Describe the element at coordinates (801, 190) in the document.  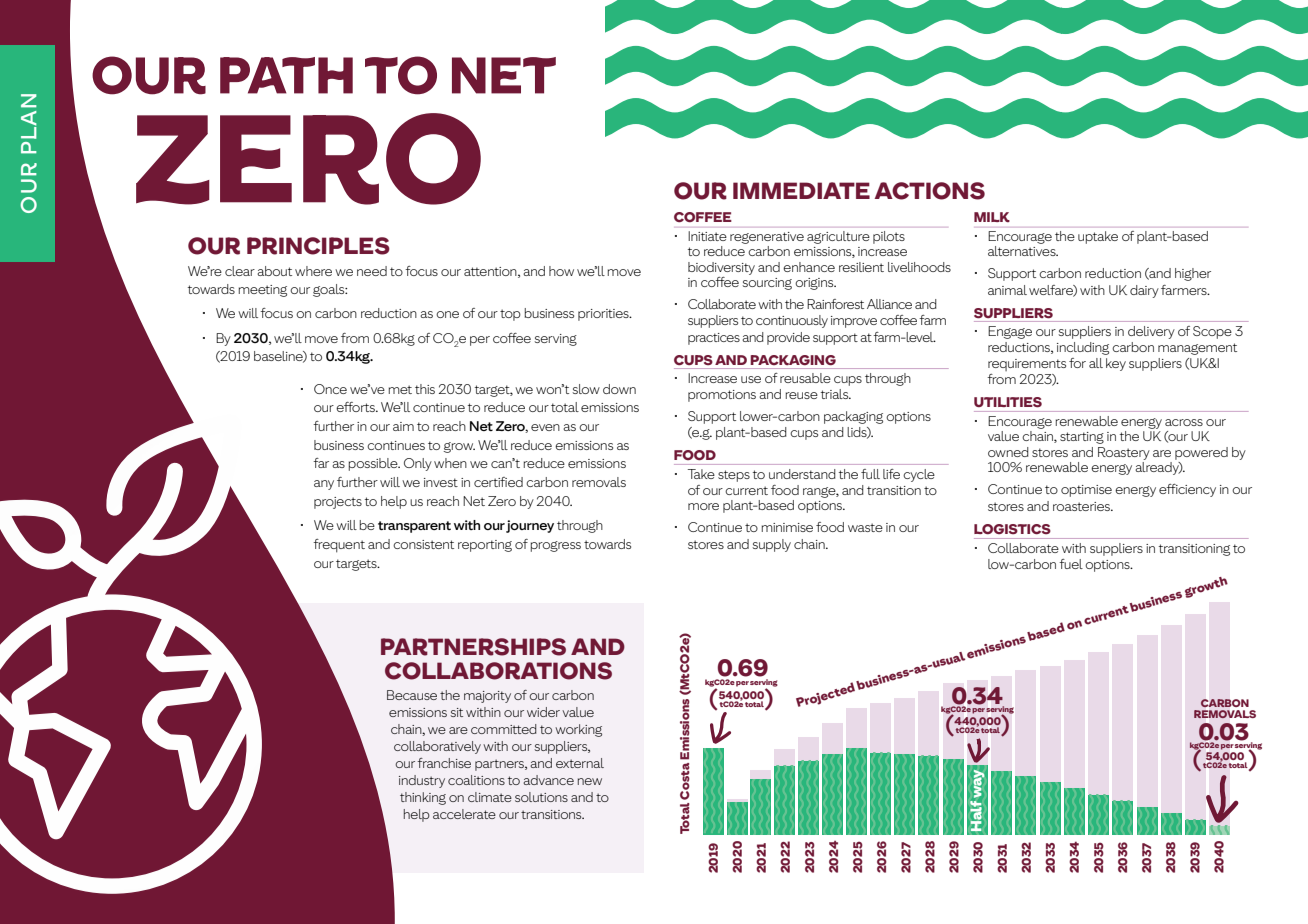
I see `IMMEDIATE` at that location.
